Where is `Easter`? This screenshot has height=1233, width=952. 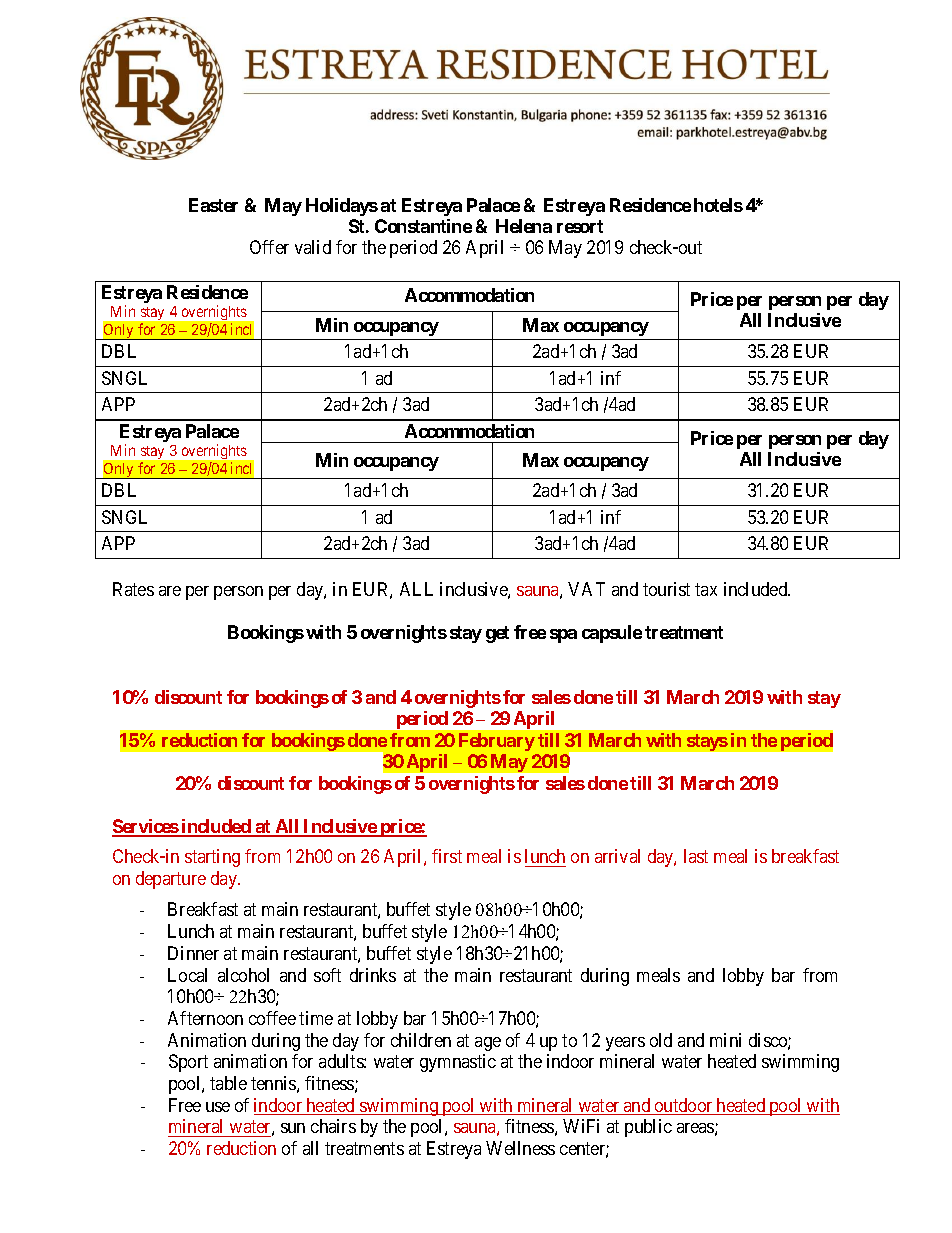
Easter is located at coordinates (213, 205).
